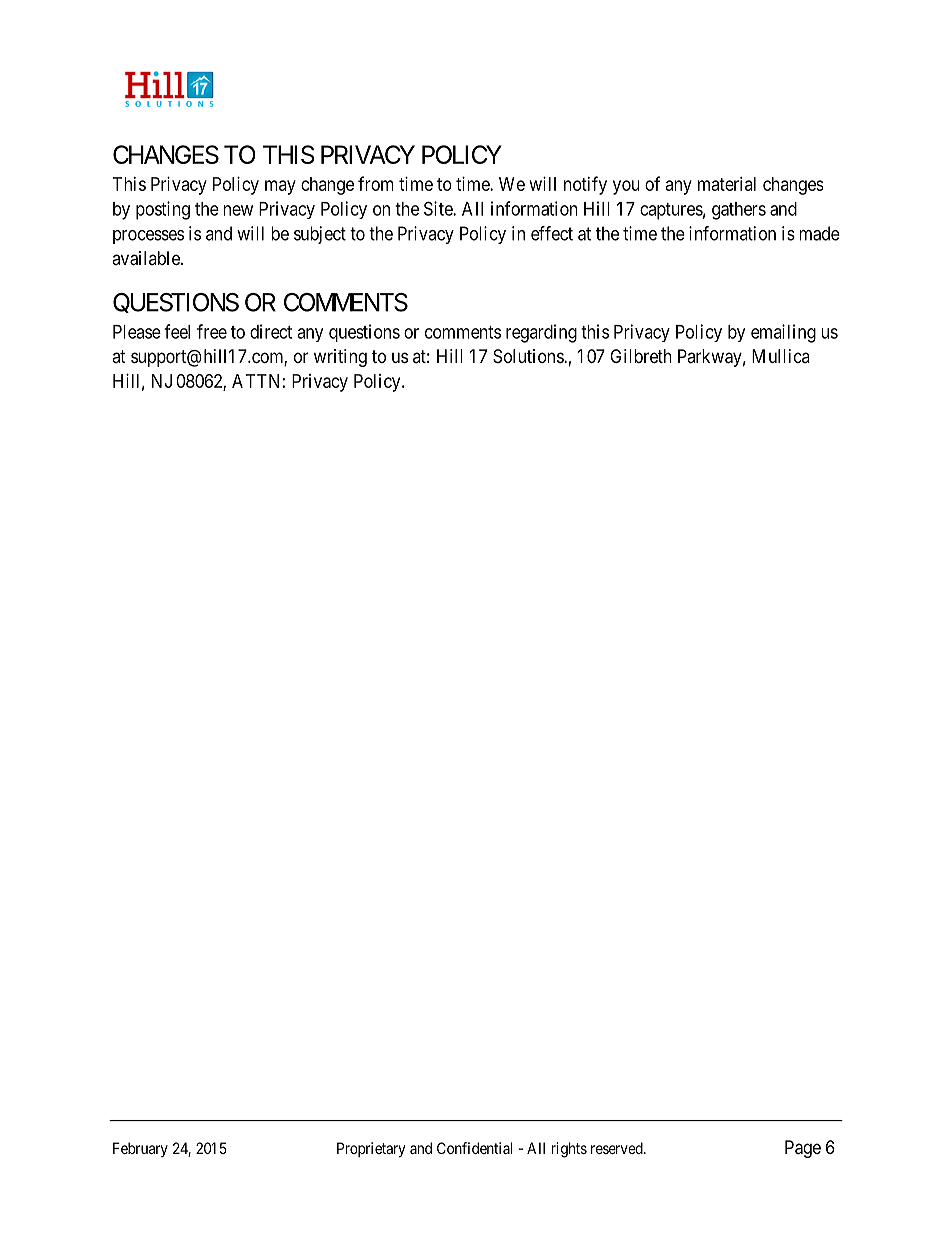 This page has height=1233, width=952. What do you see at coordinates (140, 1149) in the page?
I see `February` at bounding box center [140, 1149].
